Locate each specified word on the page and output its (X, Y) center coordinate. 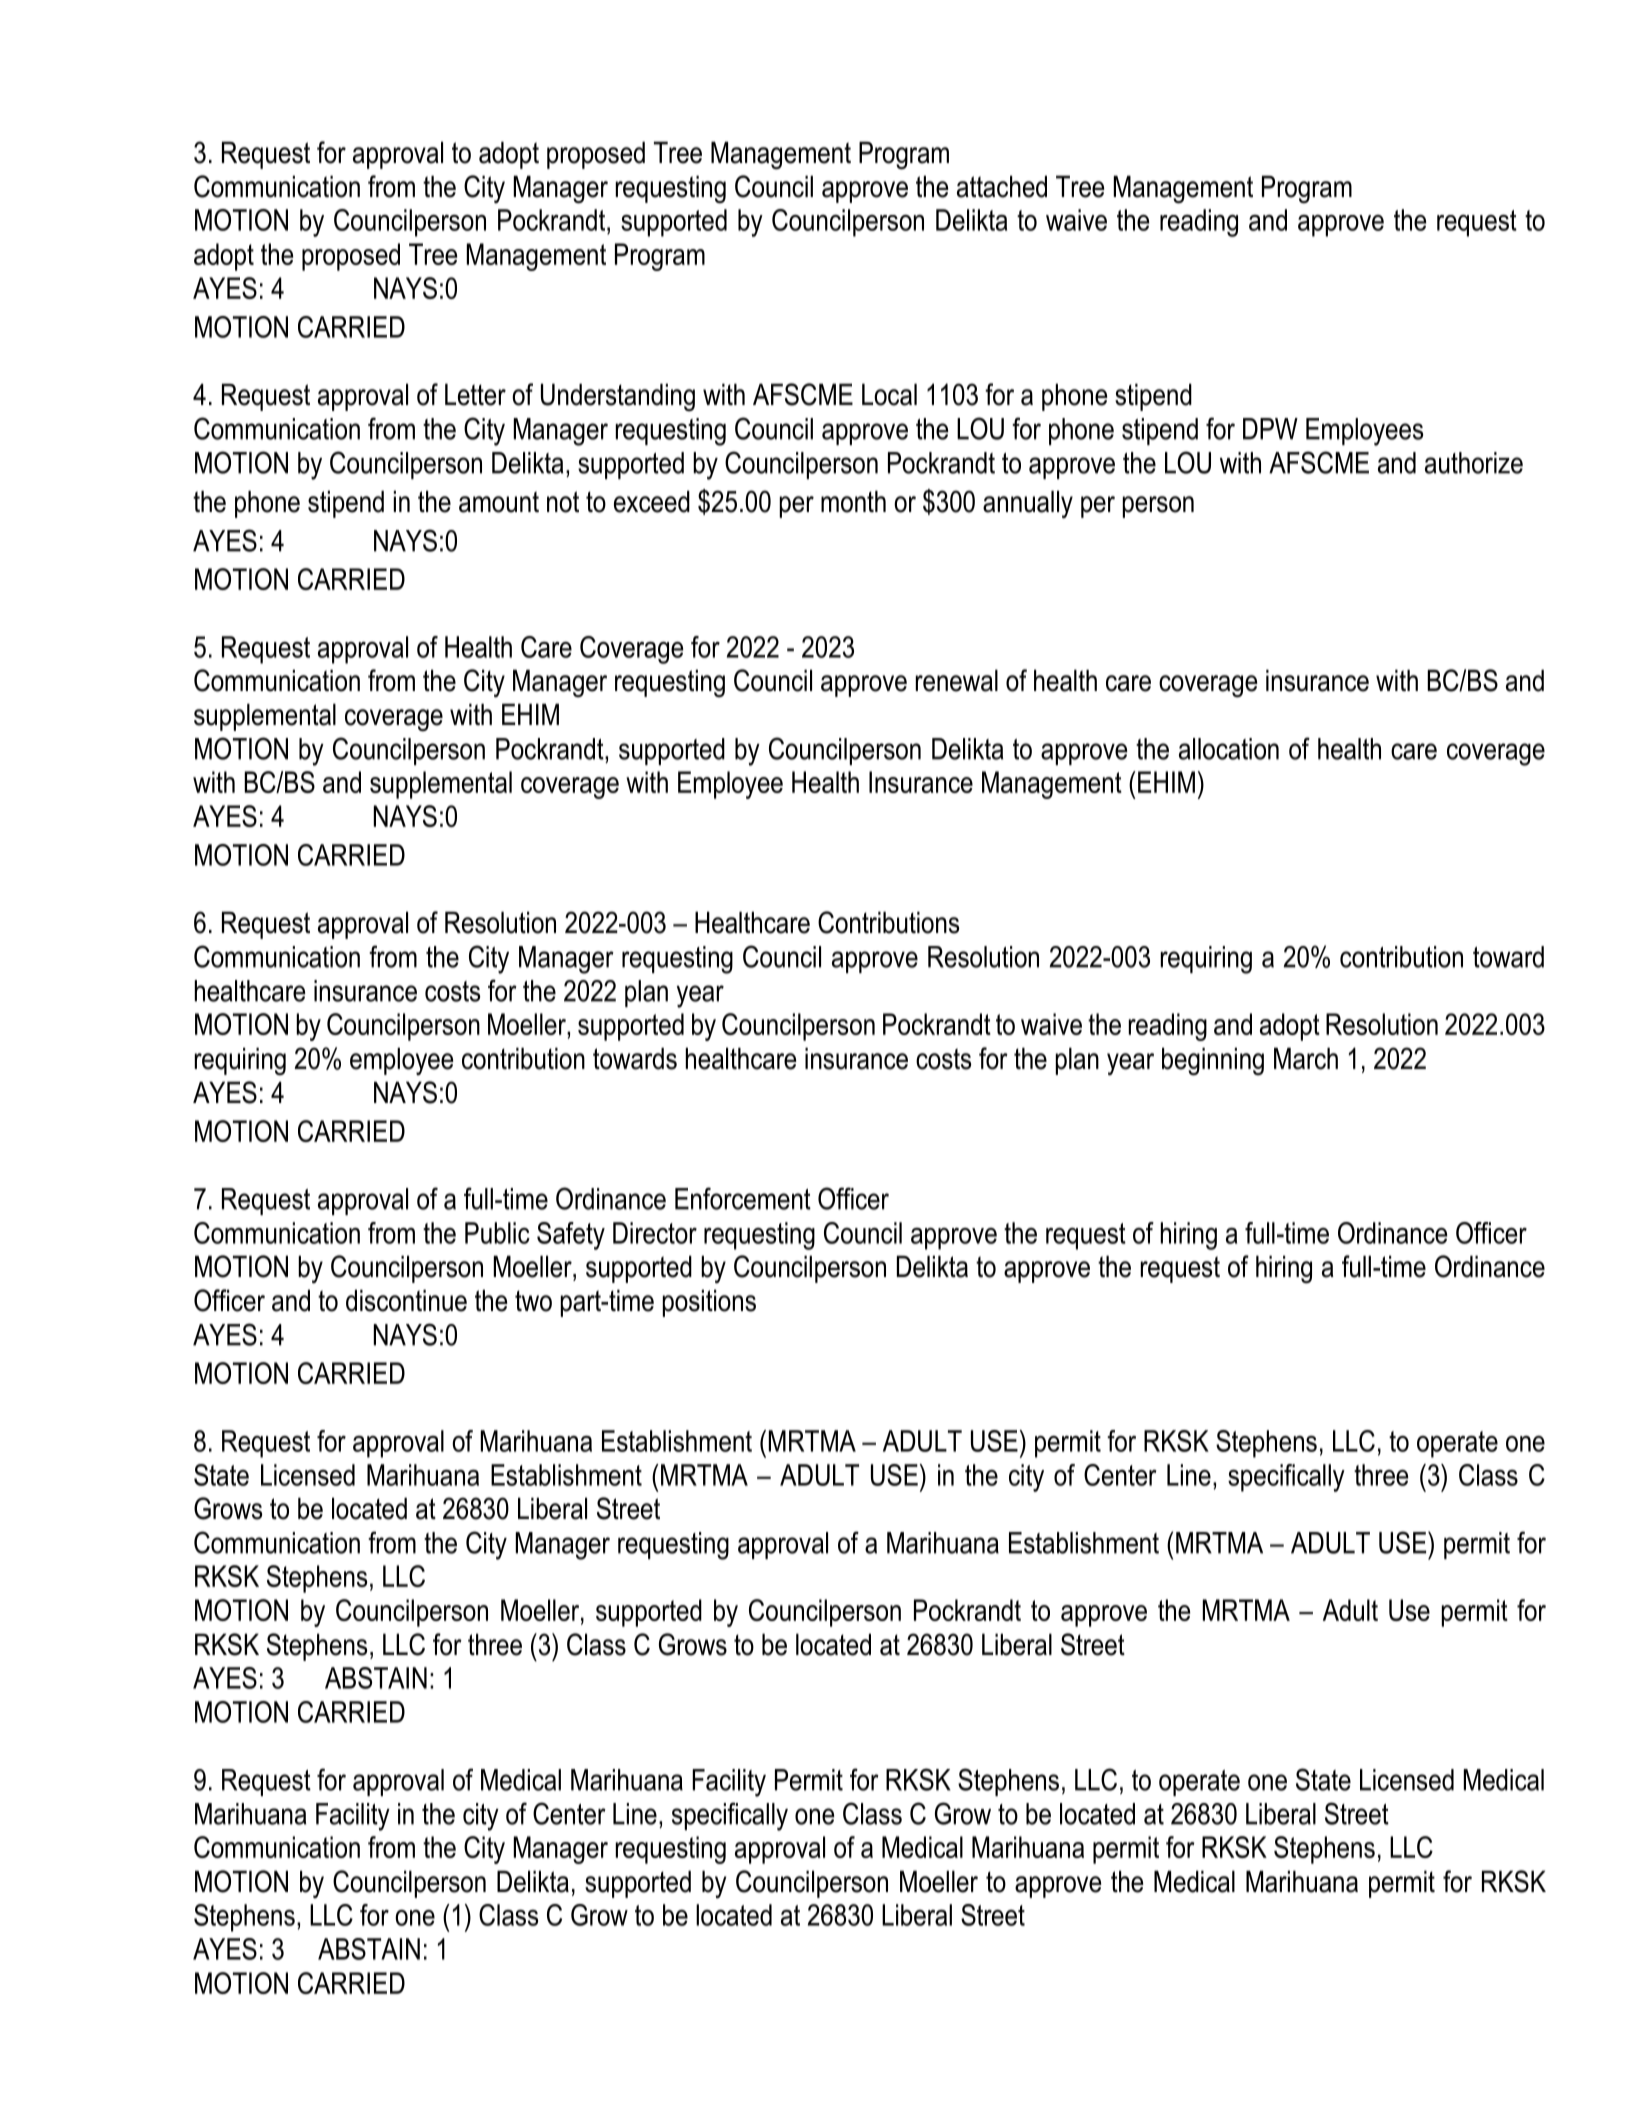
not (563, 502)
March (1306, 1058)
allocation (1229, 749)
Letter (475, 394)
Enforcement (743, 1198)
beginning (1213, 1061)
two (533, 1301)
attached (1002, 186)
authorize (1474, 463)
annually (1028, 504)
